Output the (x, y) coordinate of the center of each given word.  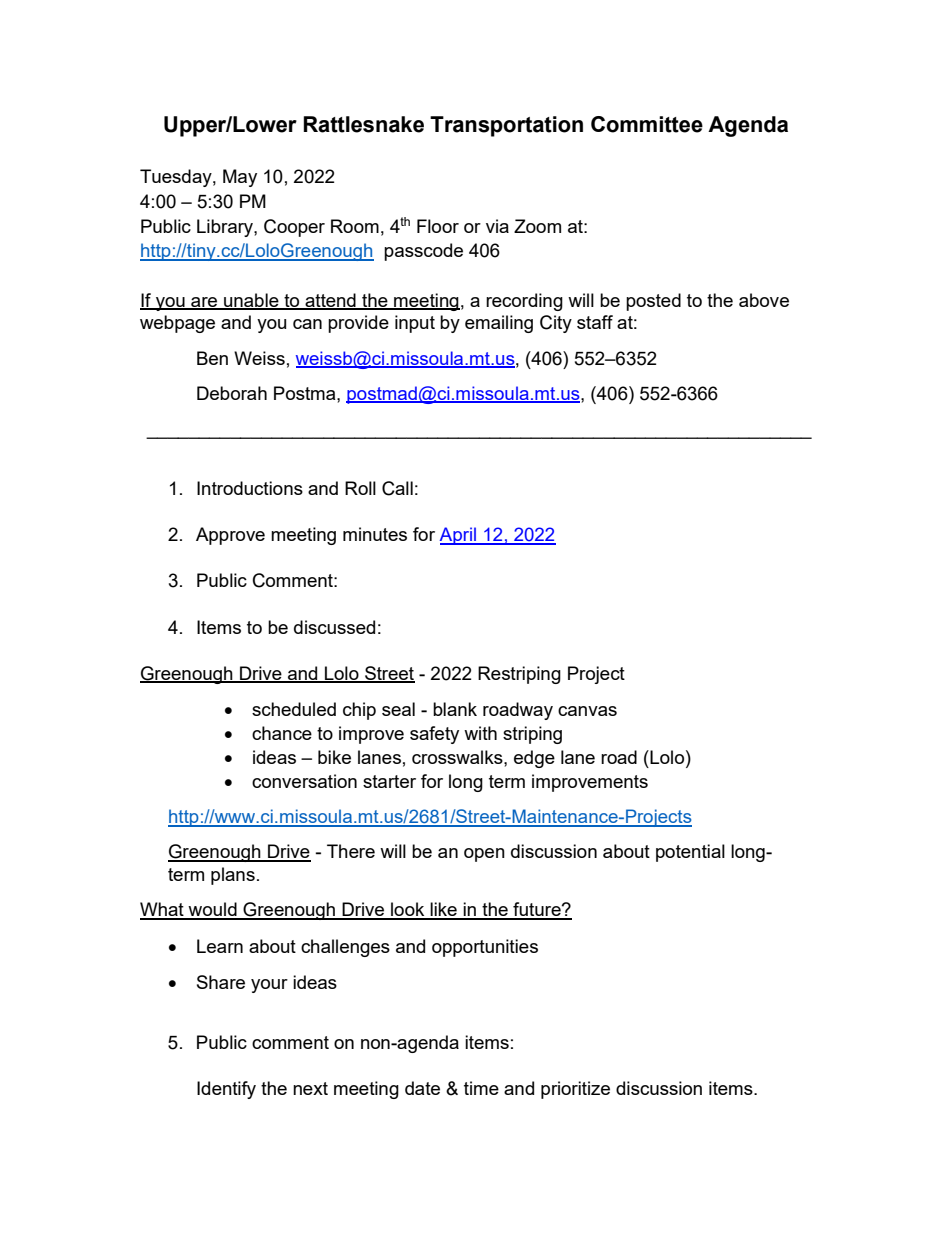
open (484, 855)
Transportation (506, 126)
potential (690, 853)
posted (653, 302)
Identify (226, 1090)
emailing (499, 324)
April (459, 536)
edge (534, 759)
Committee (647, 124)
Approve (230, 536)
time (481, 1088)
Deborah (232, 393)
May (240, 178)
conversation (304, 781)
